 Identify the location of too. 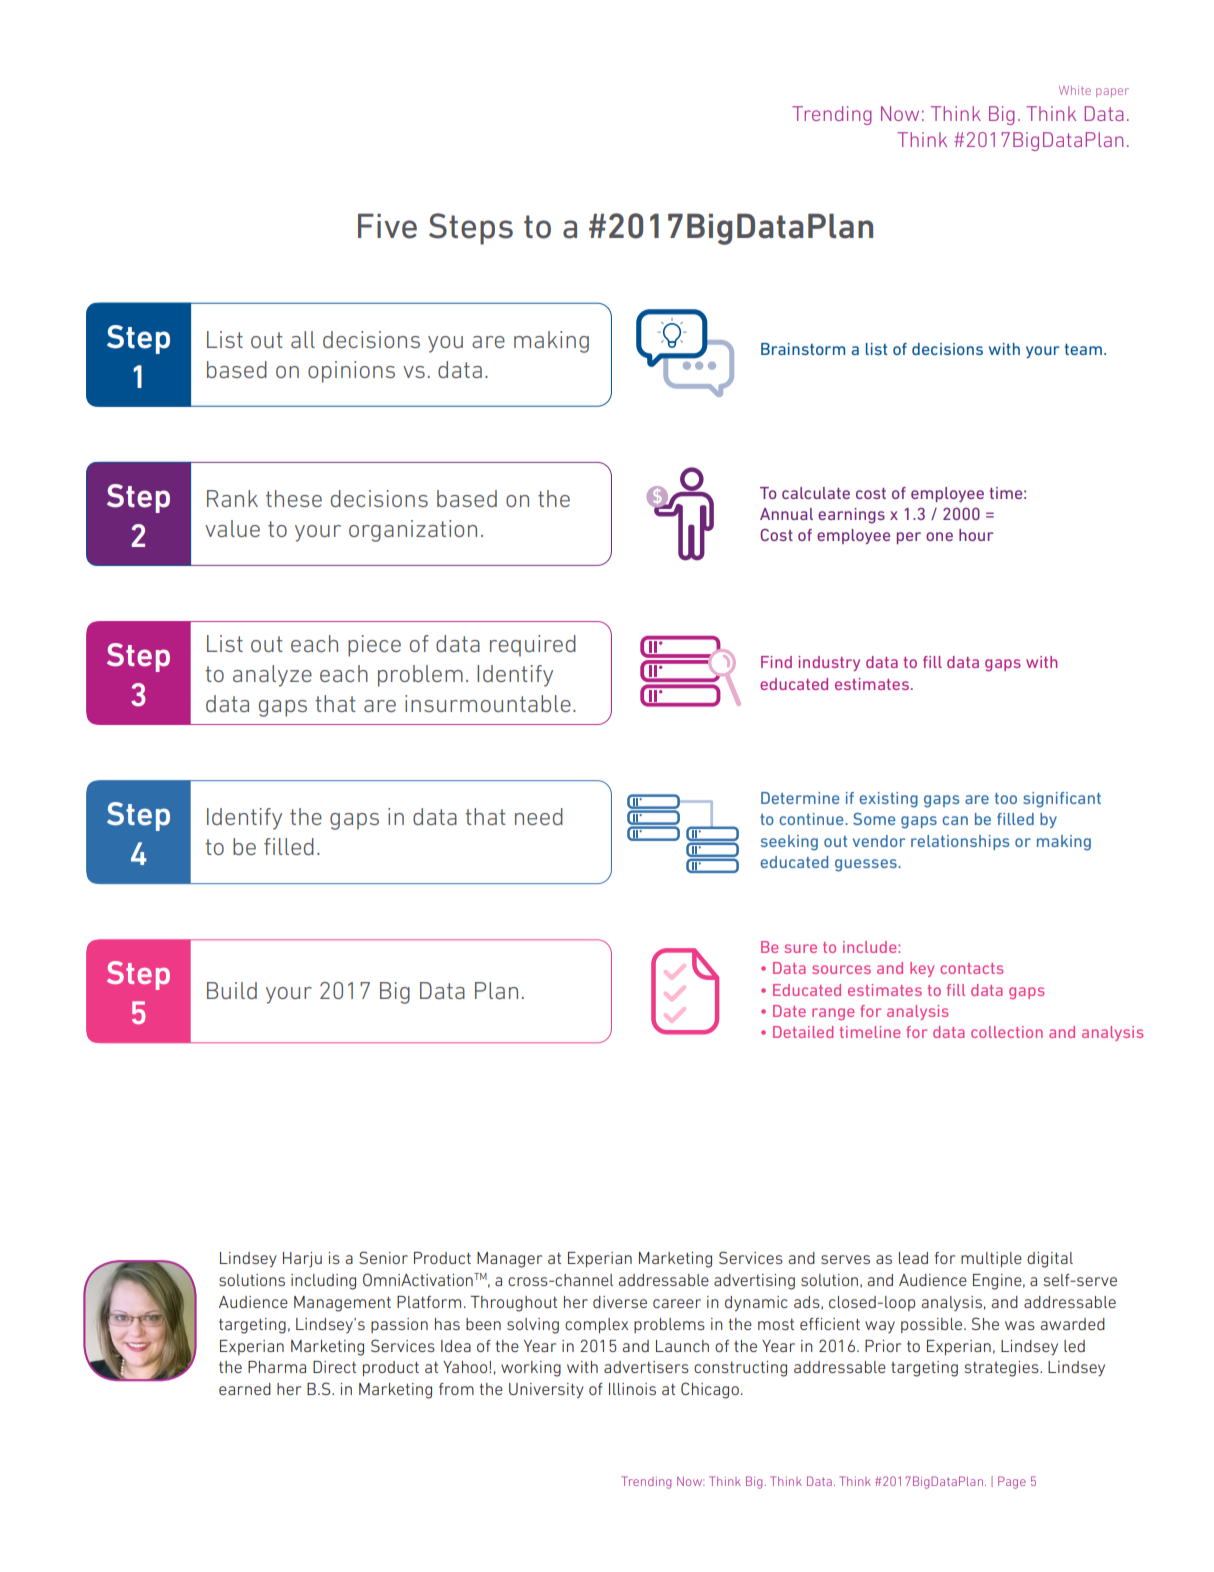
(1006, 798).
